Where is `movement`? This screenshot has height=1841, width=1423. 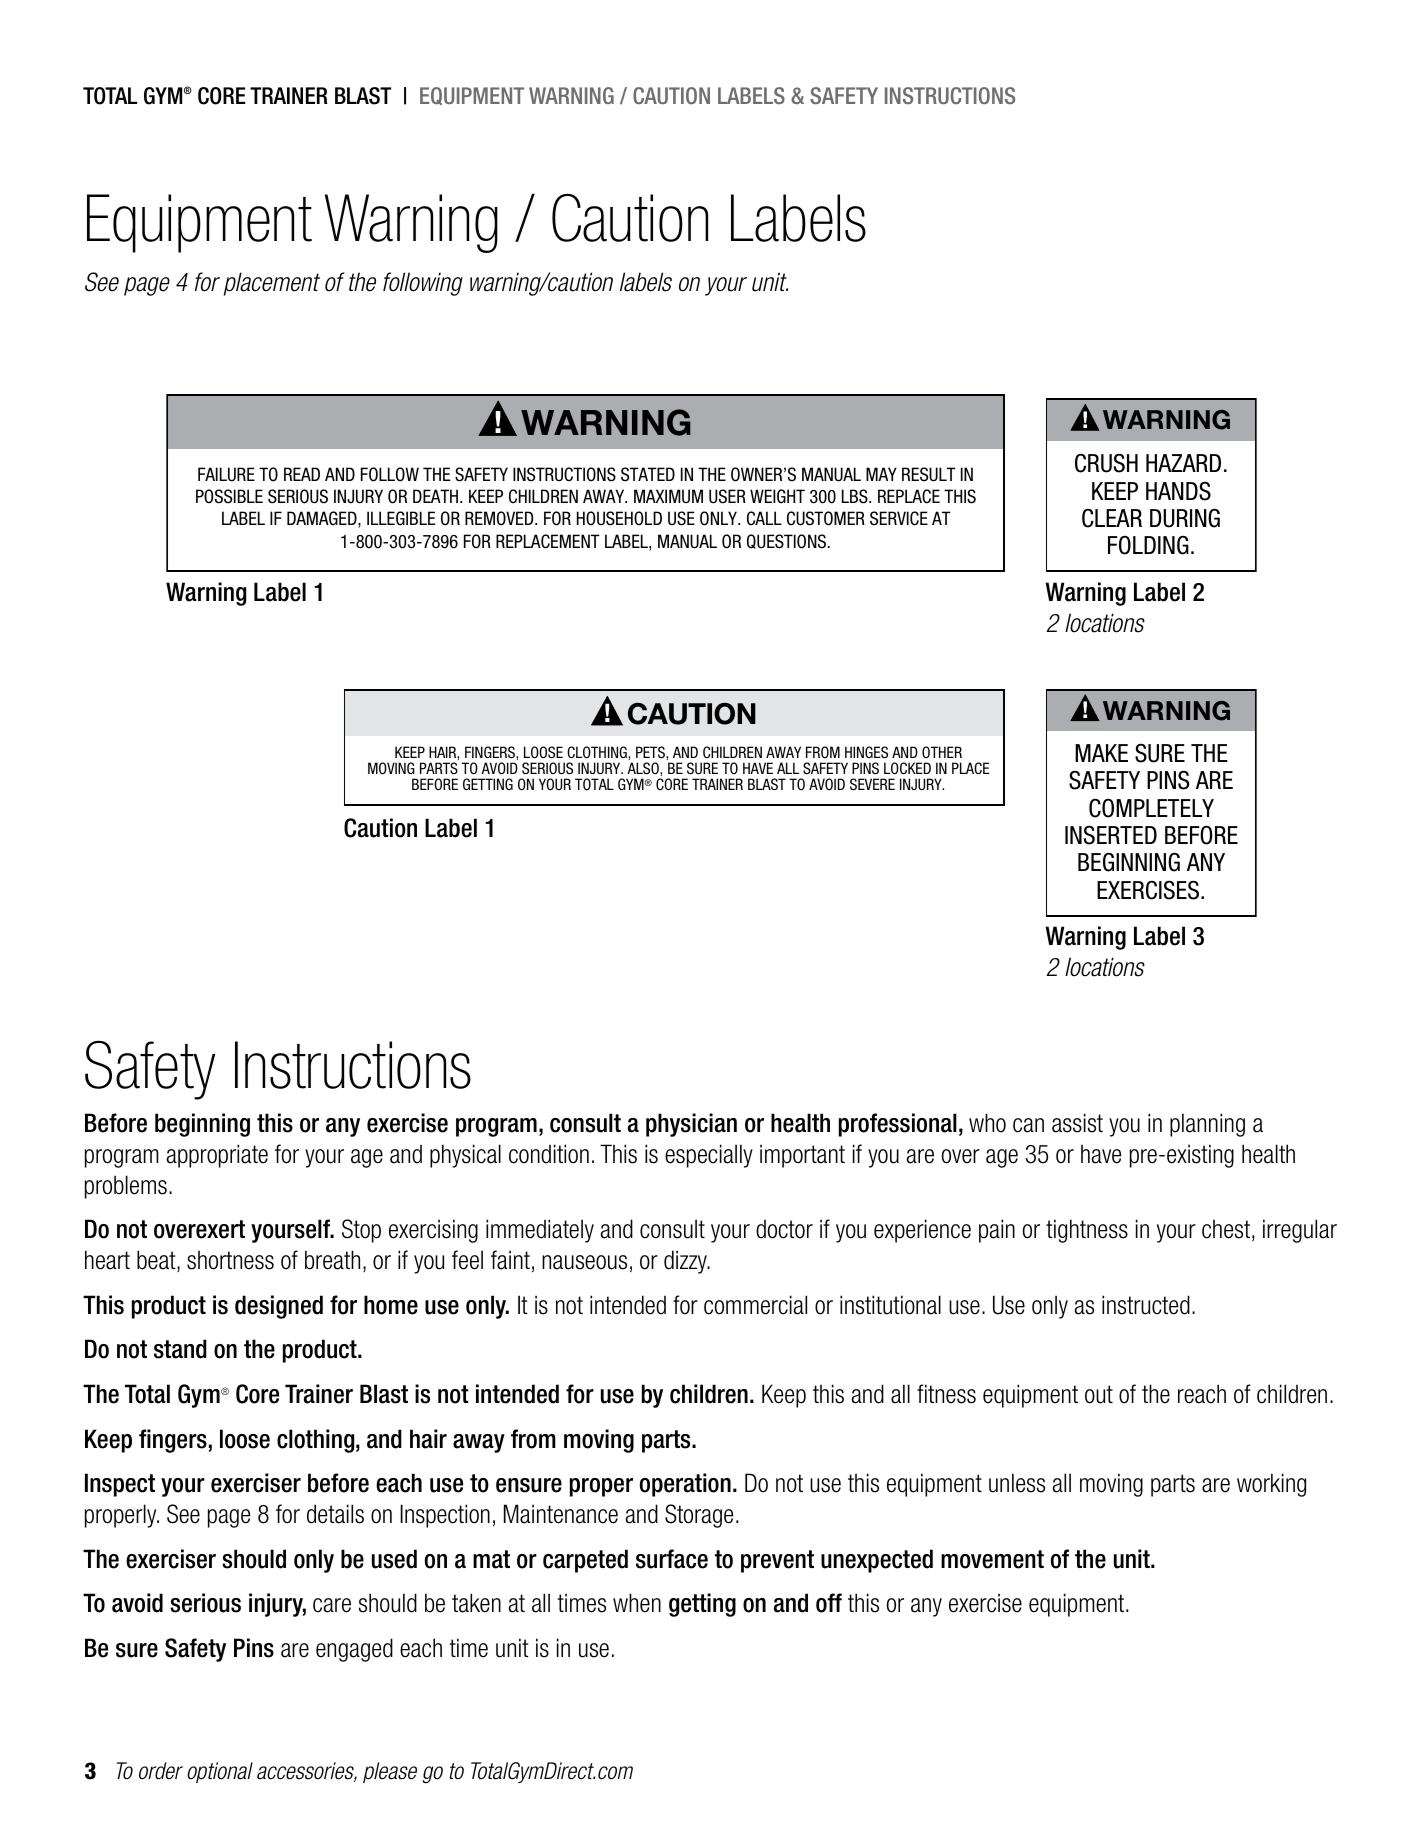 movement is located at coordinates (992, 1559).
